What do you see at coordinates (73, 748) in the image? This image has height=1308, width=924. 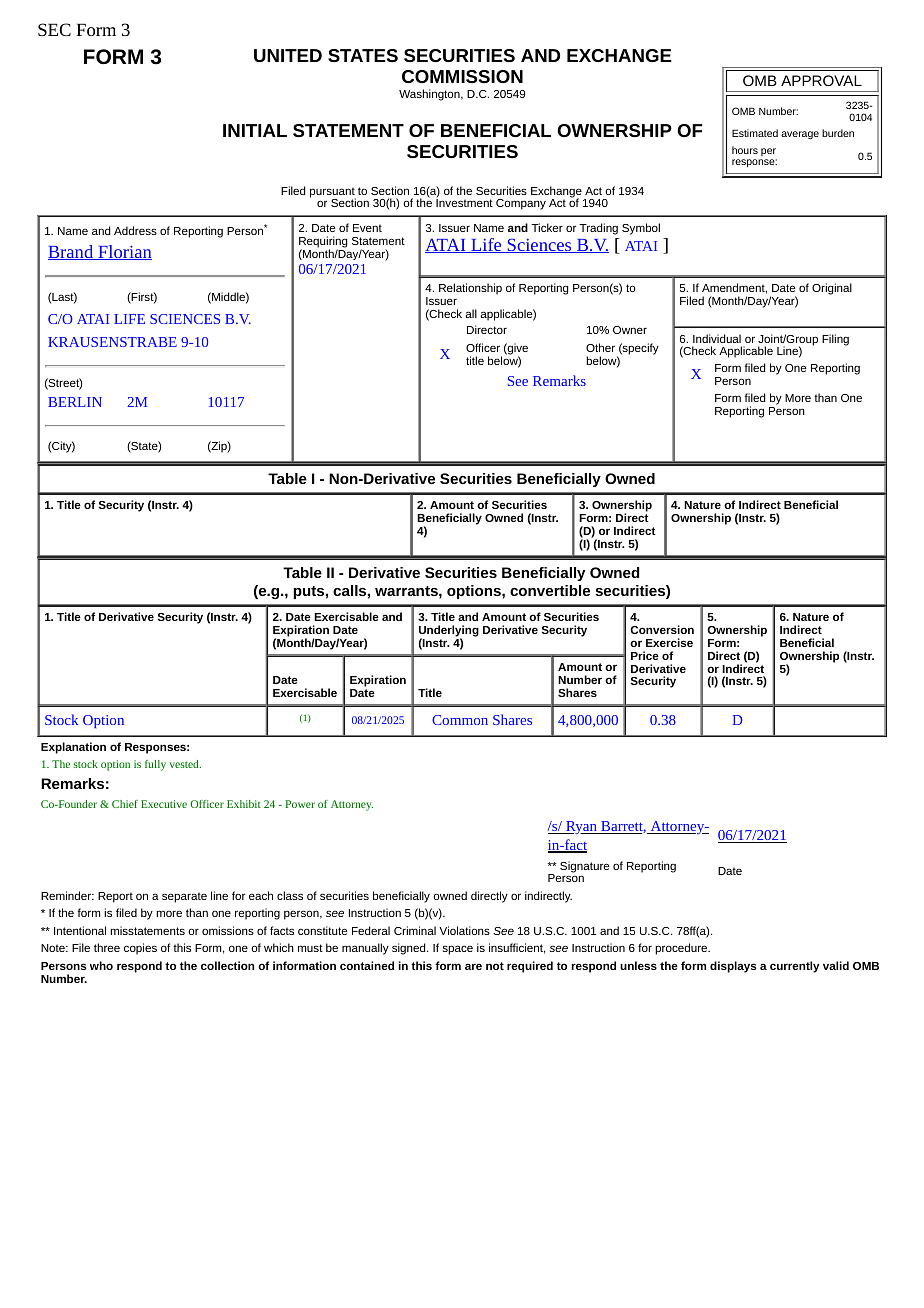 I see `Explanation` at bounding box center [73, 748].
